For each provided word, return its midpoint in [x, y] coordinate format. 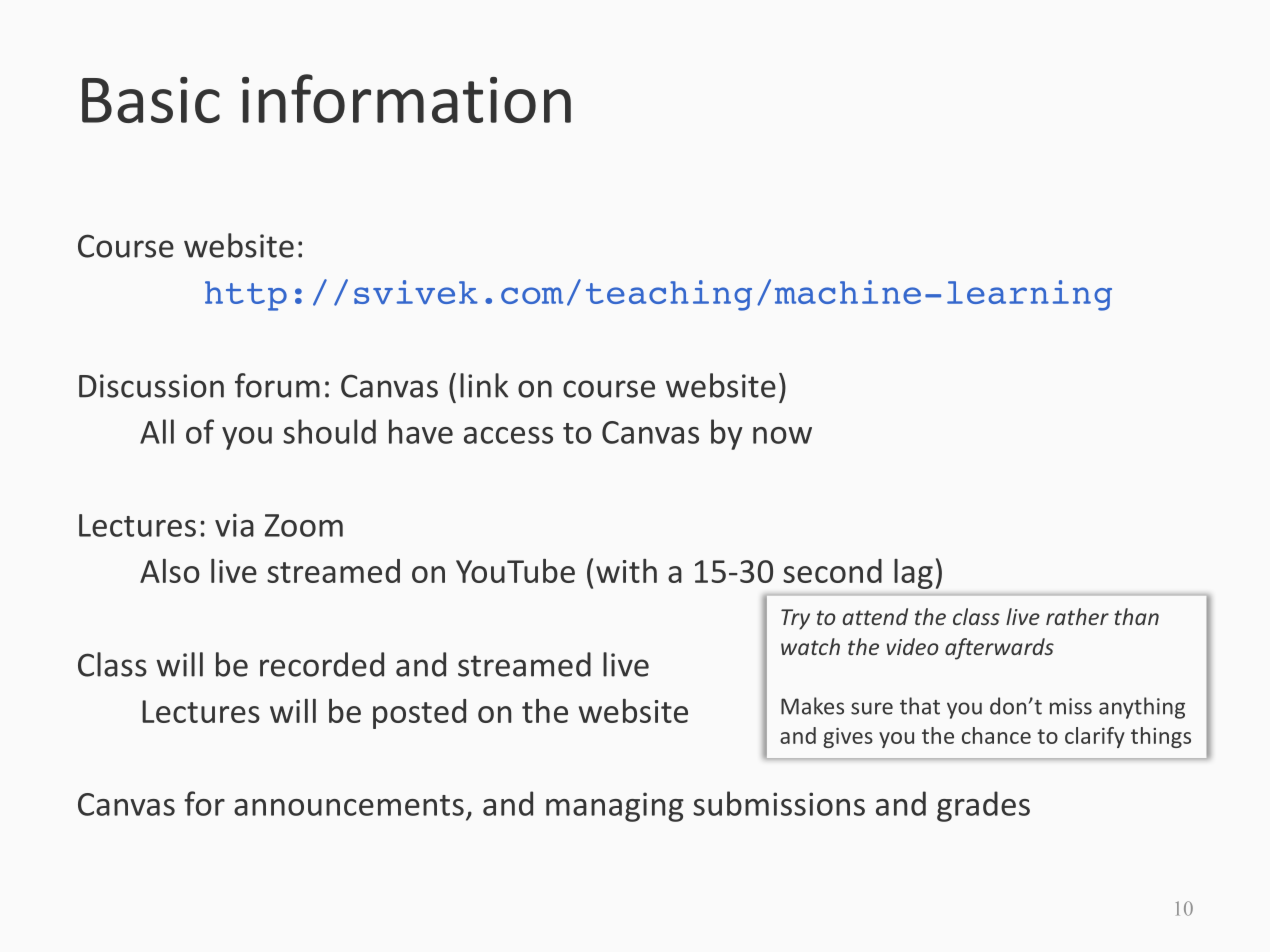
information [406, 98]
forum [277, 385]
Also [170, 571]
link [484, 385]
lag [913, 574]
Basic [151, 100]
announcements [349, 805]
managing [615, 807]
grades [983, 806]
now [782, 435]
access [508, 435]
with [626, 571]
